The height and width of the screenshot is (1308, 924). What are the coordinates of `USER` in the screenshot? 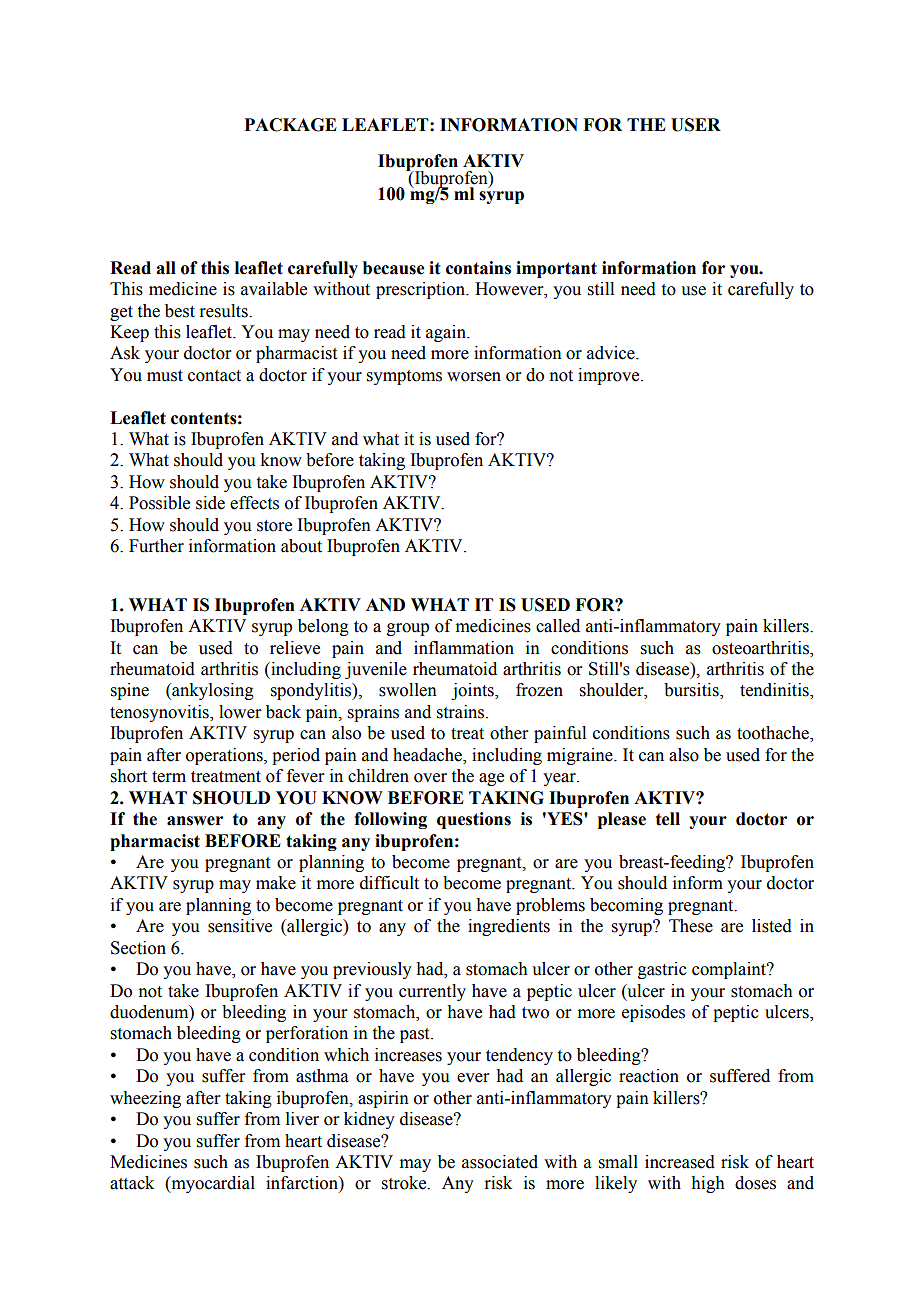 It's located at (696, 125).
